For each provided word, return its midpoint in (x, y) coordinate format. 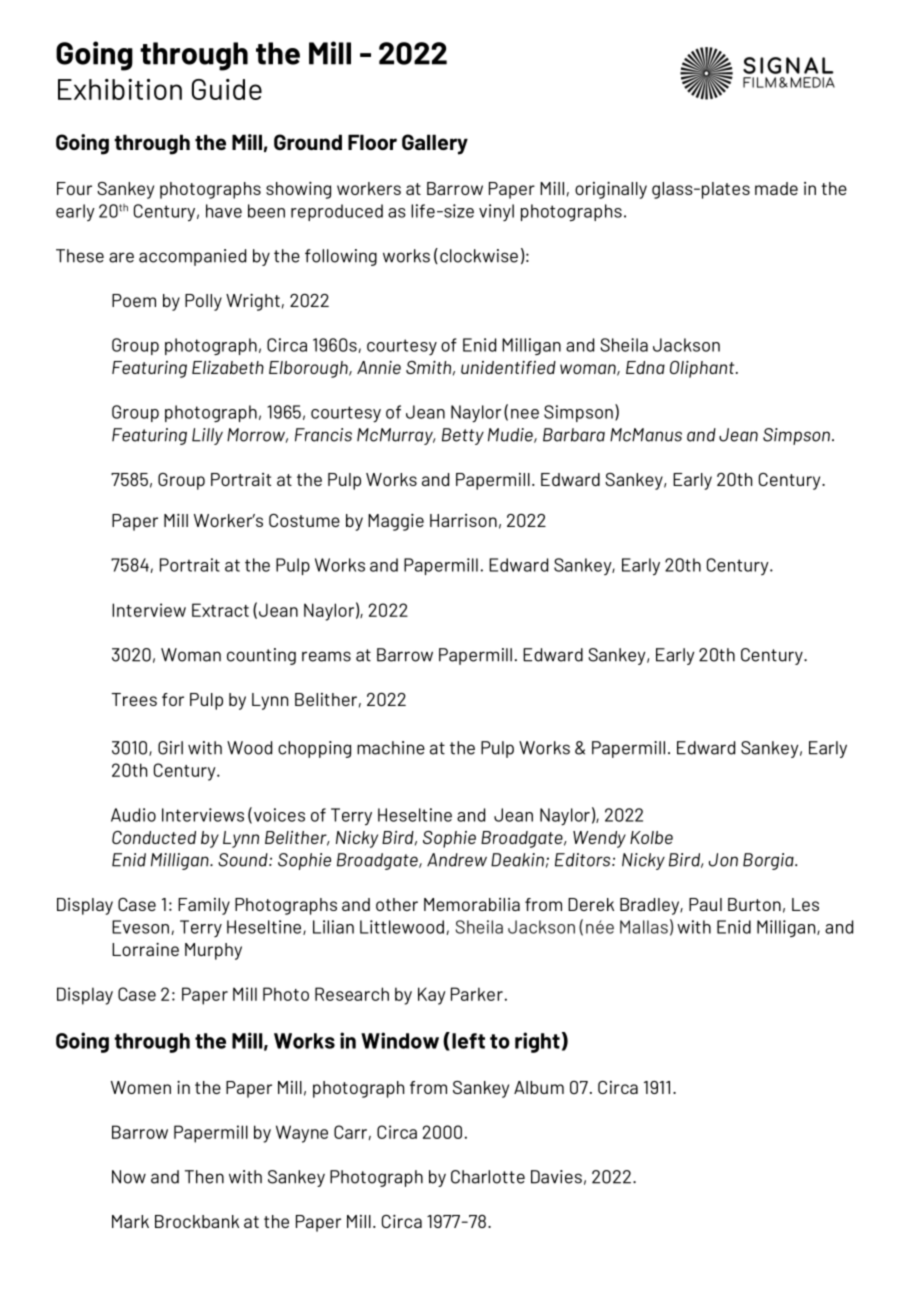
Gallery (435, 144)
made (776, 188)
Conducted (154, 837)
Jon (723, 860)
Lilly (207, 436)
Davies (556, 1177)
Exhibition (120, 89)
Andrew (457, 860)
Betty (463, 436)
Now (129, 1177)
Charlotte (488, 1177)
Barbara (574, 435)
